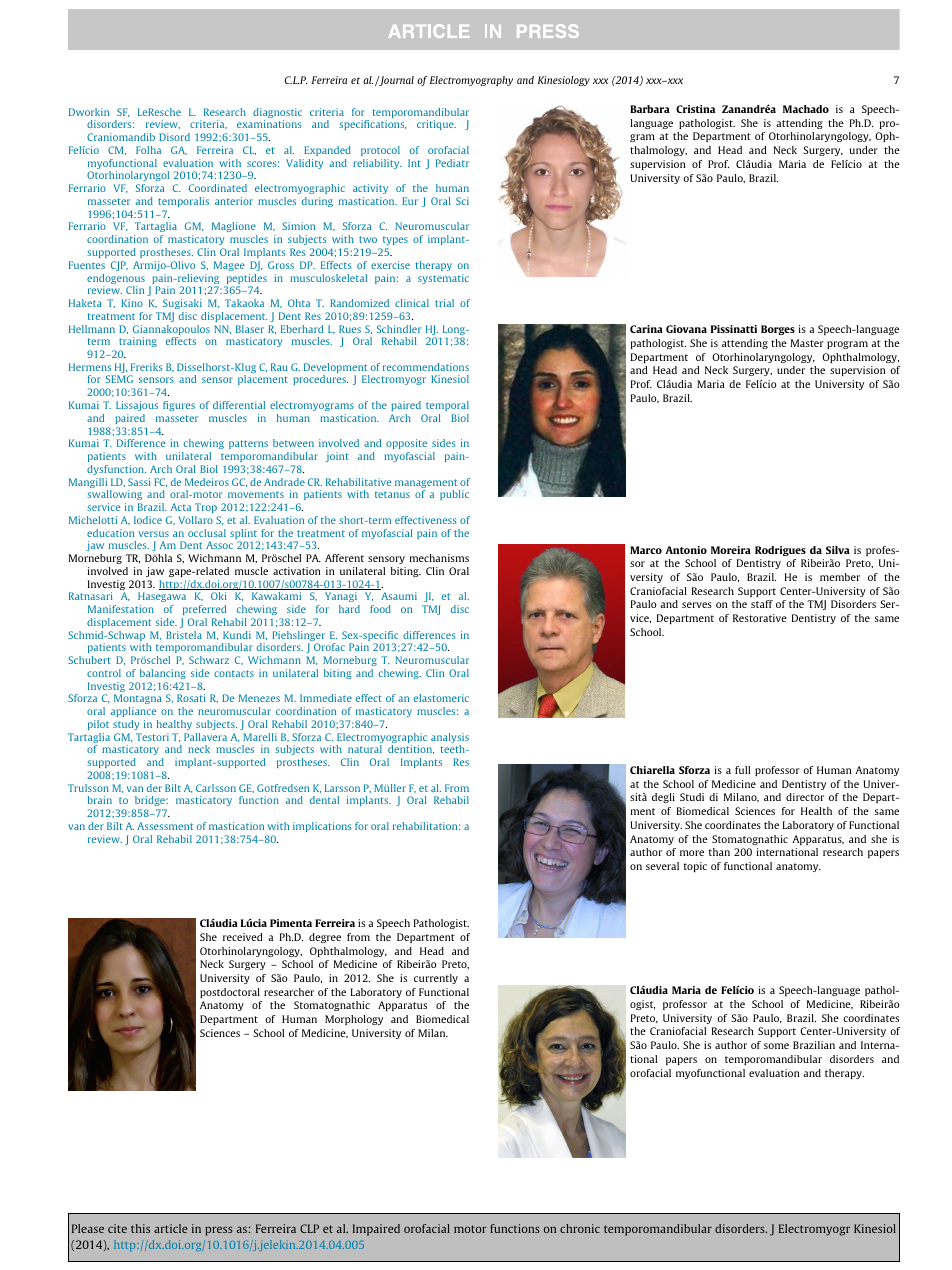 This document has width=952, height=1270. Describe the element at coordinates (580, 1228) in the document. I see `chronic` at that location.
